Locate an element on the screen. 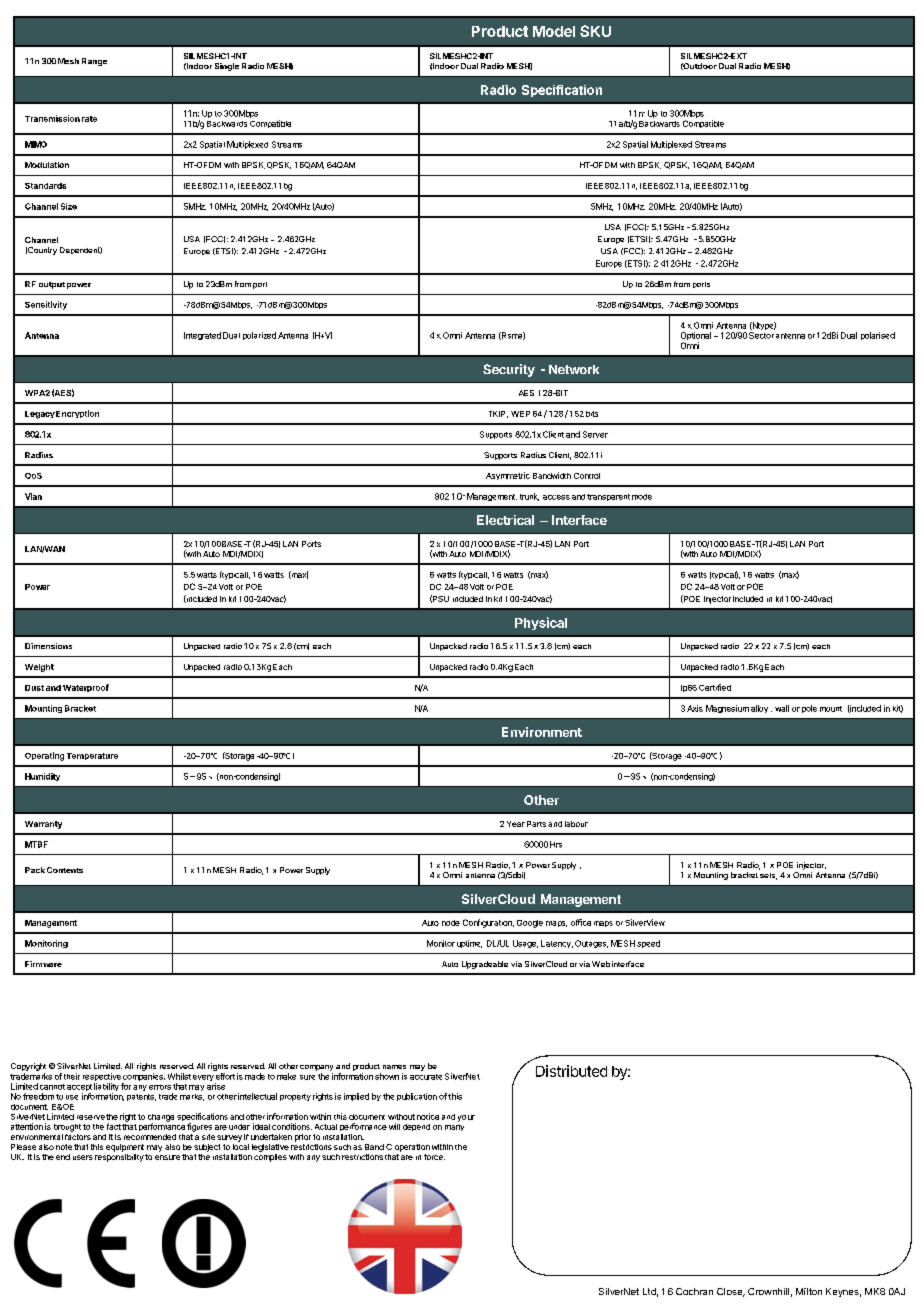  force is located at coordinates (434, 1157).
